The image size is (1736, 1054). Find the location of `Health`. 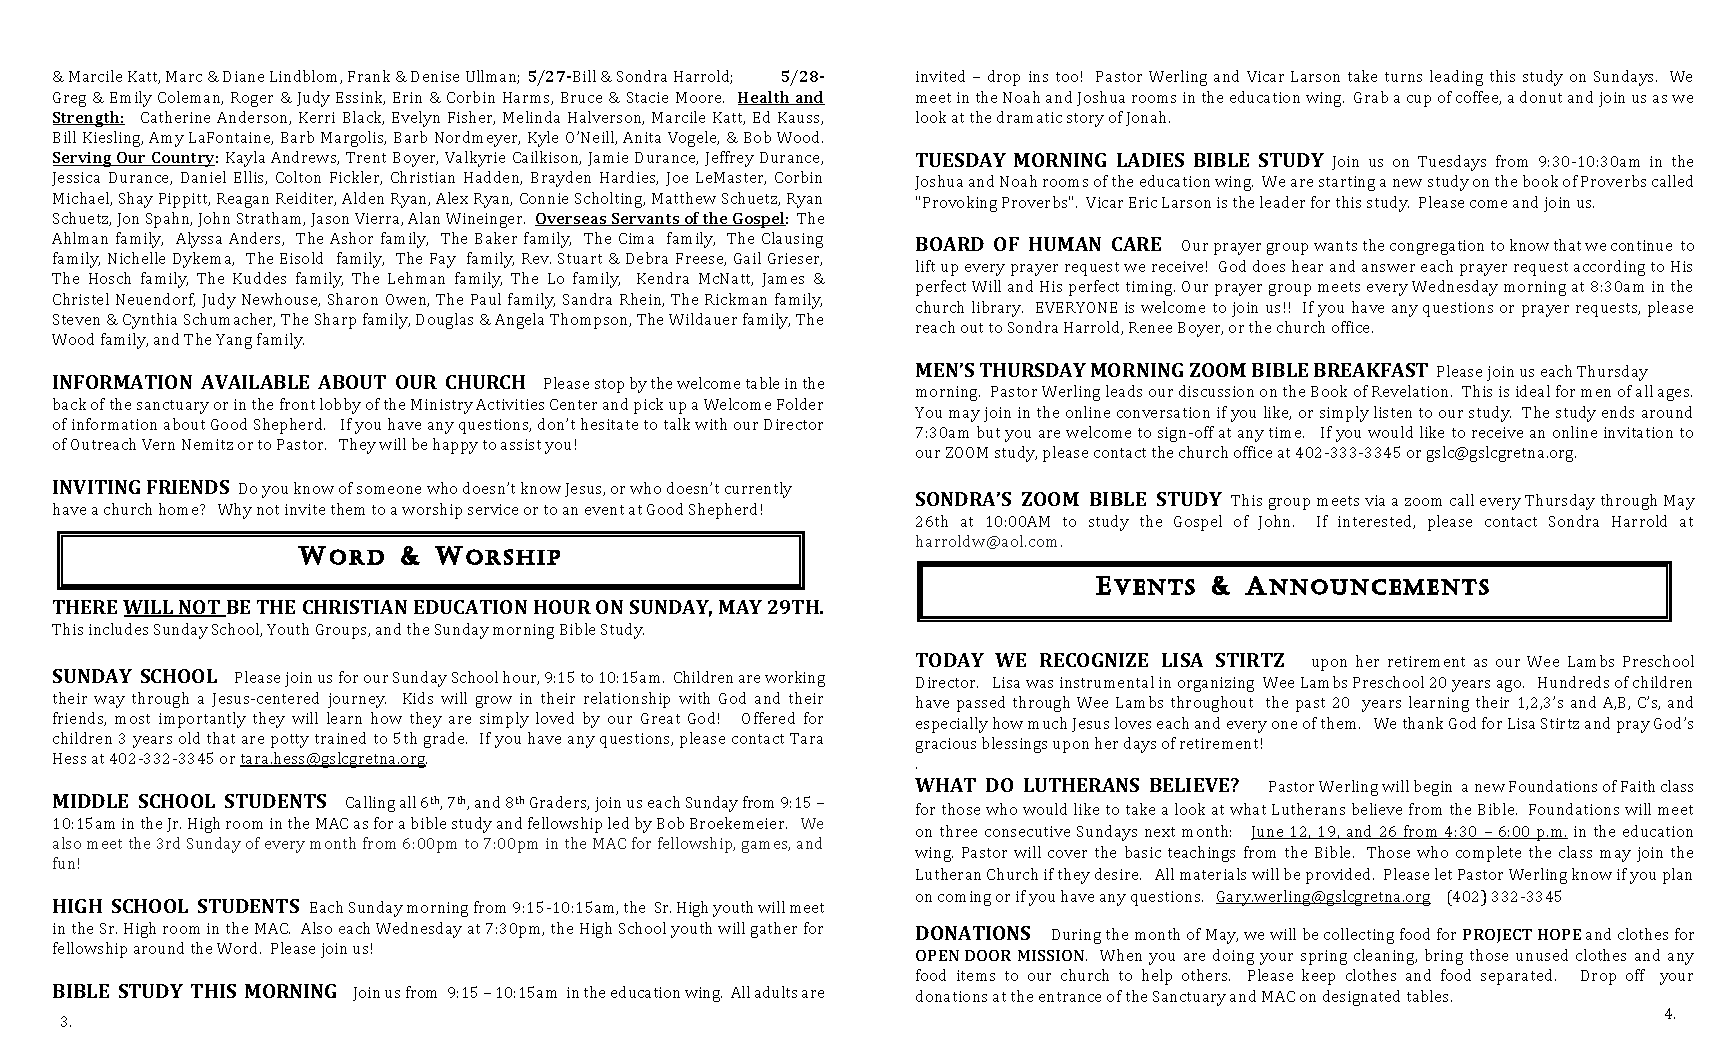

Health is located at coordinates (765, 98).
